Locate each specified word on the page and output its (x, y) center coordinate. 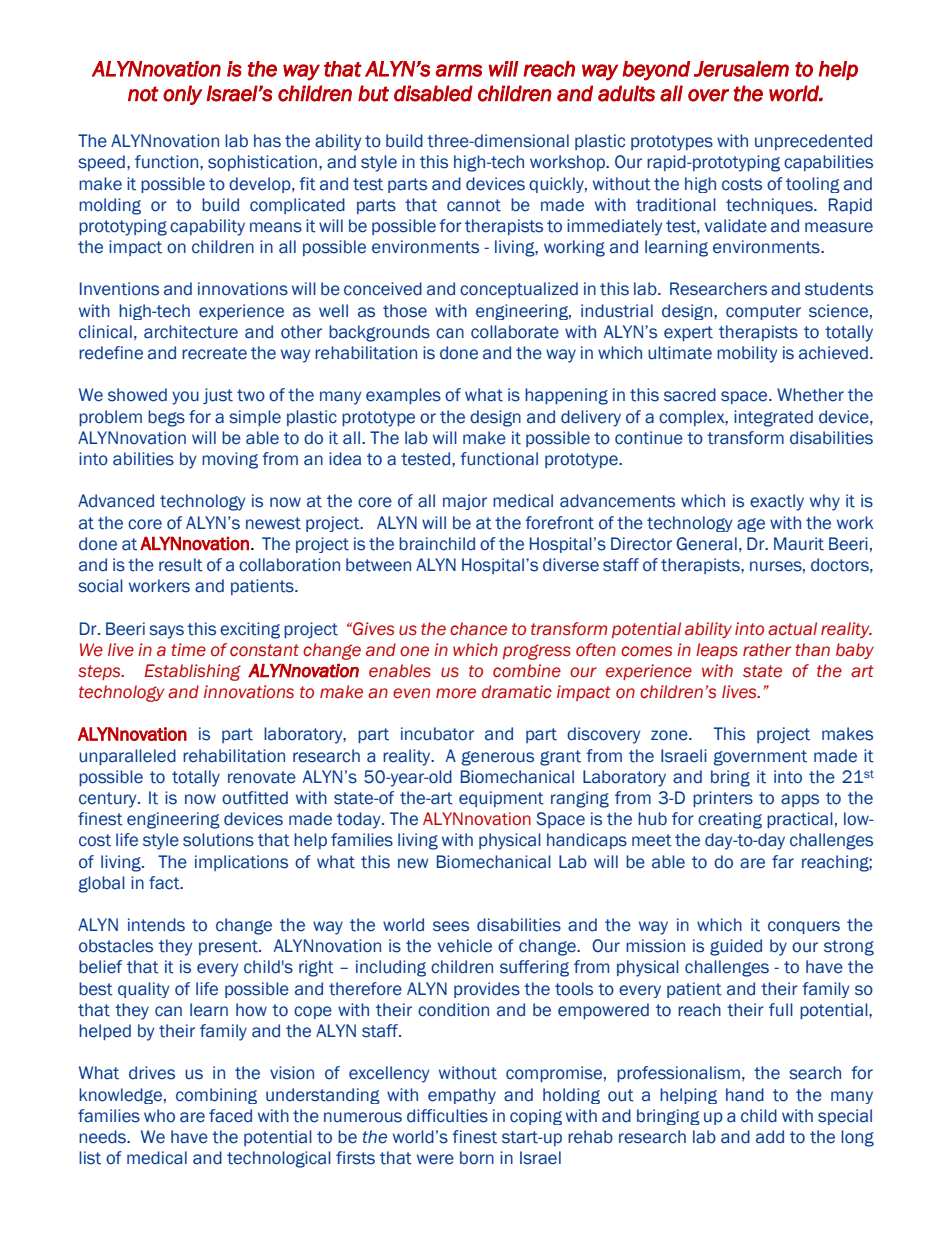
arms (458, 70)
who (159, 1116)
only (182, 95)
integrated (773, 418)
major (465, 502)
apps (800, 800)
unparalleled (127, 757)
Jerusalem (741, 69)
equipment (501, 799)
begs (166, 418)
